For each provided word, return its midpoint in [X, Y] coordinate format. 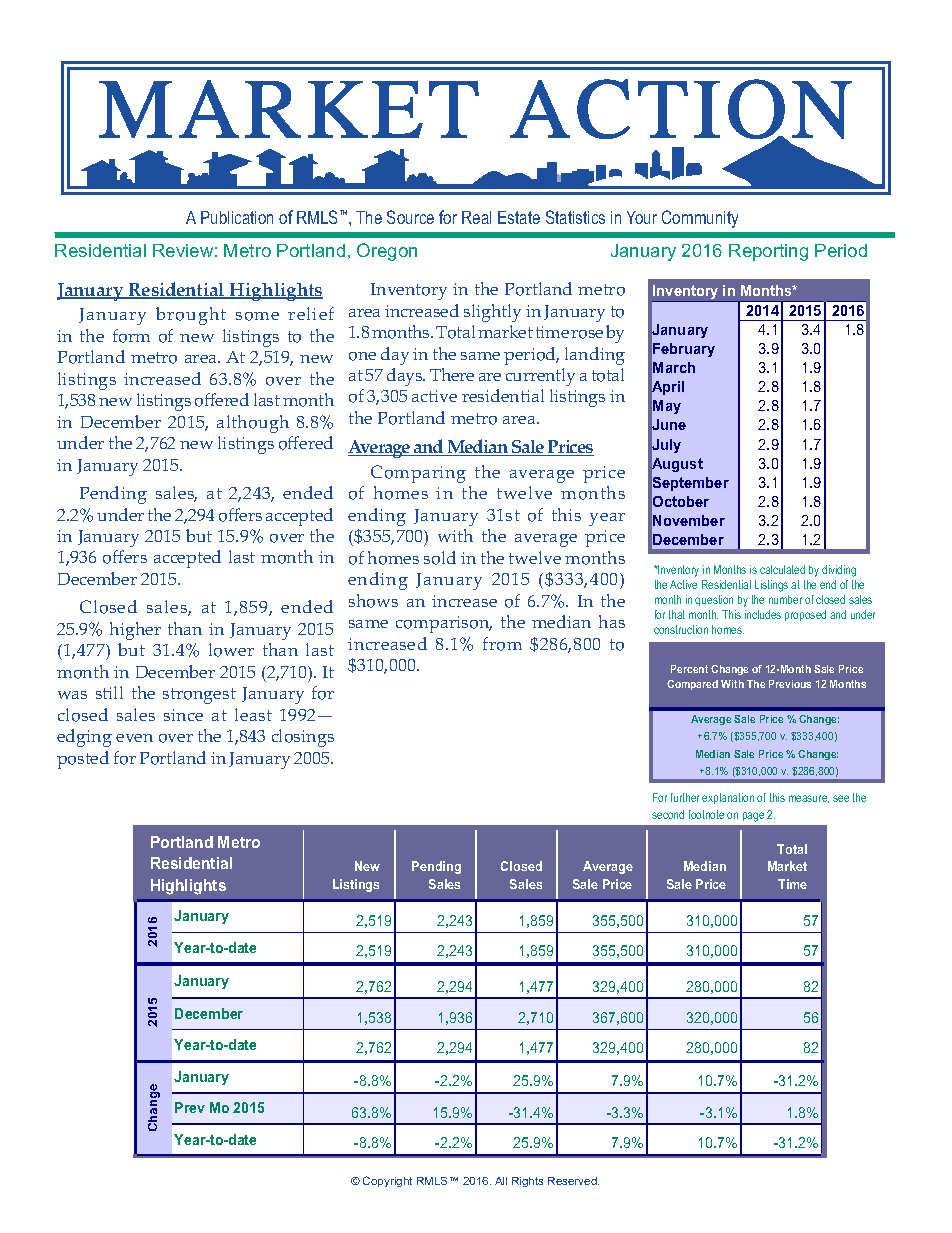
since [183, 715]
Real [476, 217]
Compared [692, 685]
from [502, 644]
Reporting [768, 252]
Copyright [387, 1181]
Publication [237, 217]
